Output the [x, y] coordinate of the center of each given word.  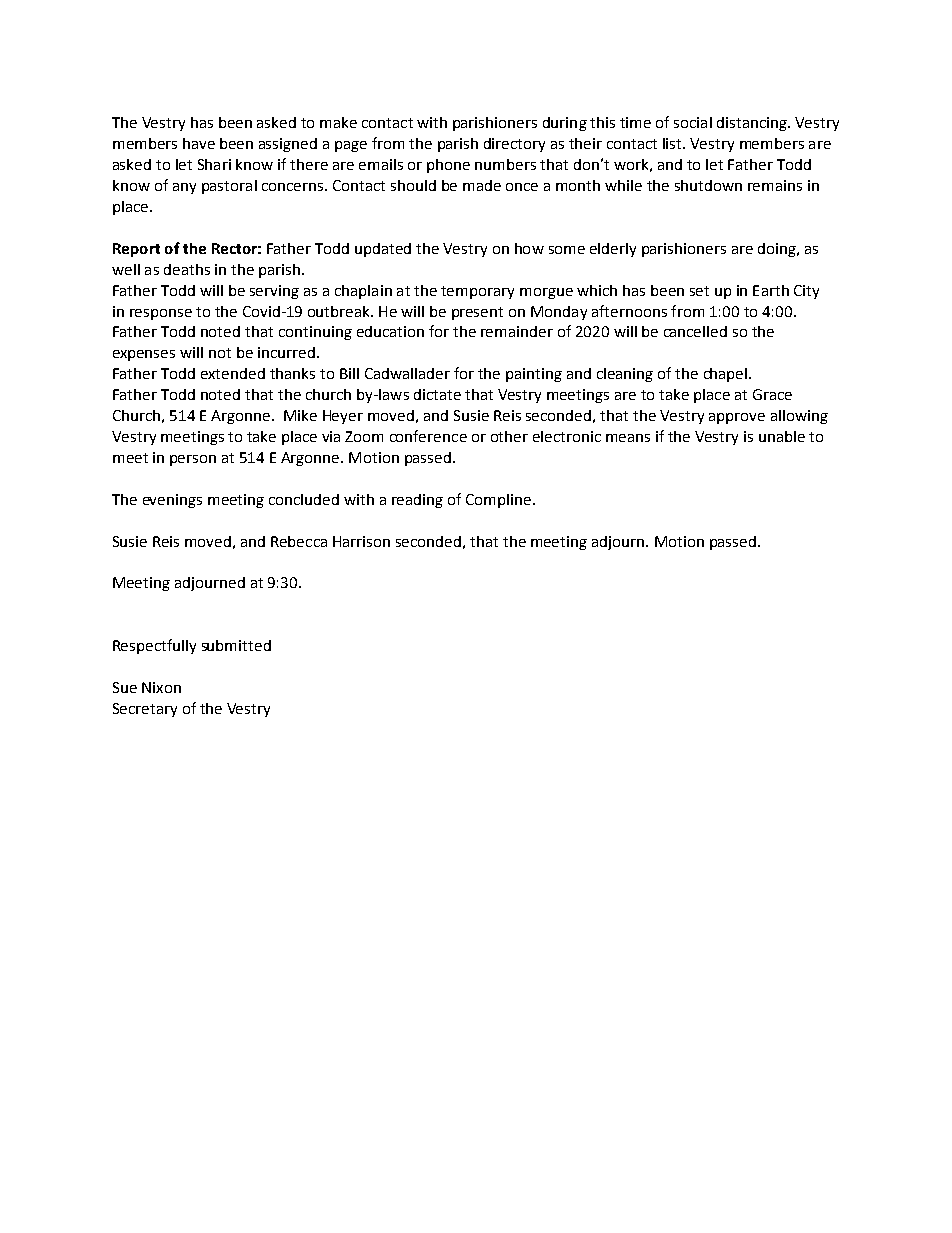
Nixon [161, 687]
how [529, 248]
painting [534, 375]
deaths [187, 269]
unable [782, 436]
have [199, 143]
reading [417, 501]
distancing [753, 124]
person [193, 460]
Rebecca [299, 541]
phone [448, 166]
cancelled [695, 331]
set [699, 291]
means [628, 438]
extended [233, 373]
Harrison [361, 541]
